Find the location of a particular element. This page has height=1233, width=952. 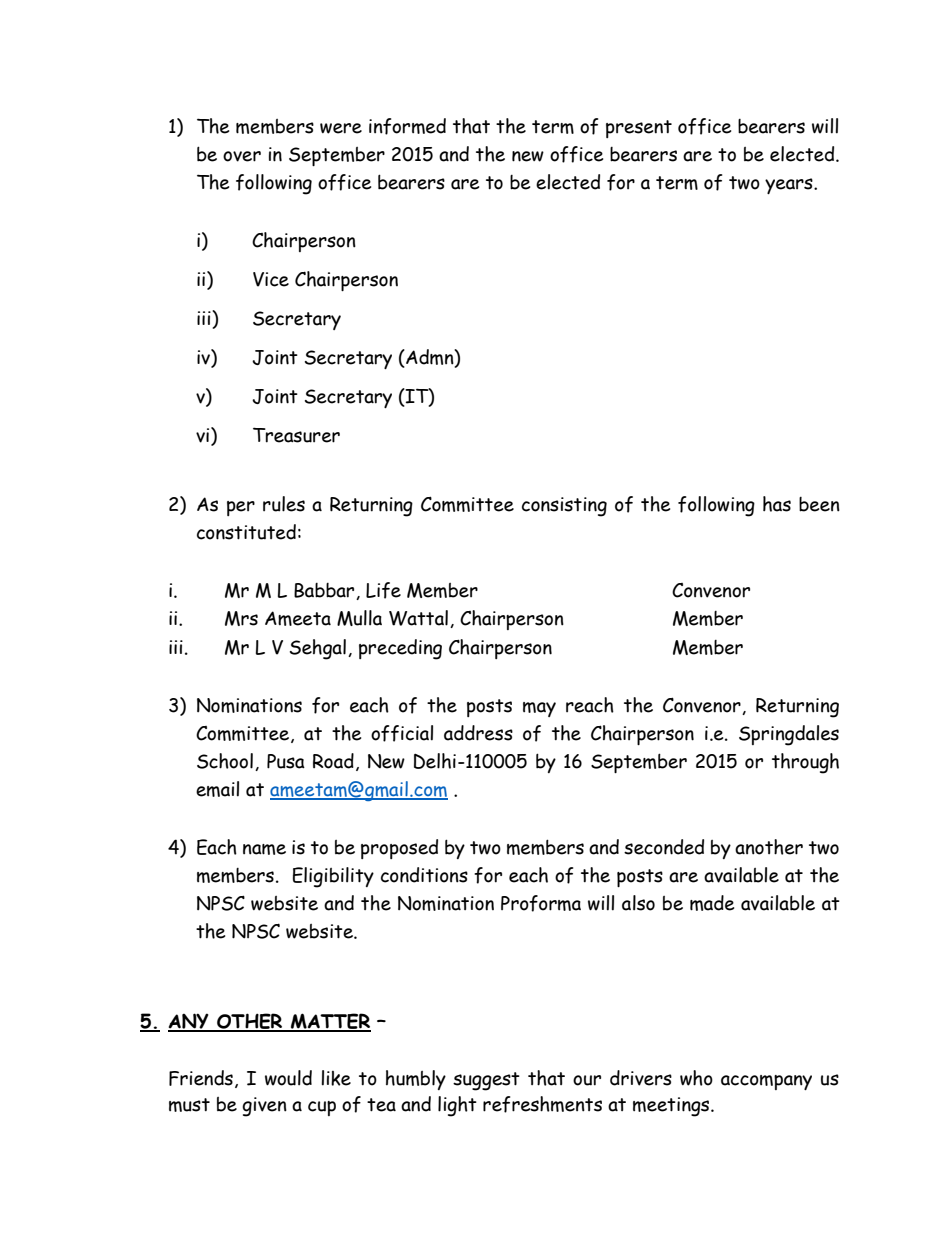

would is located at coordinates (288, 1078).
